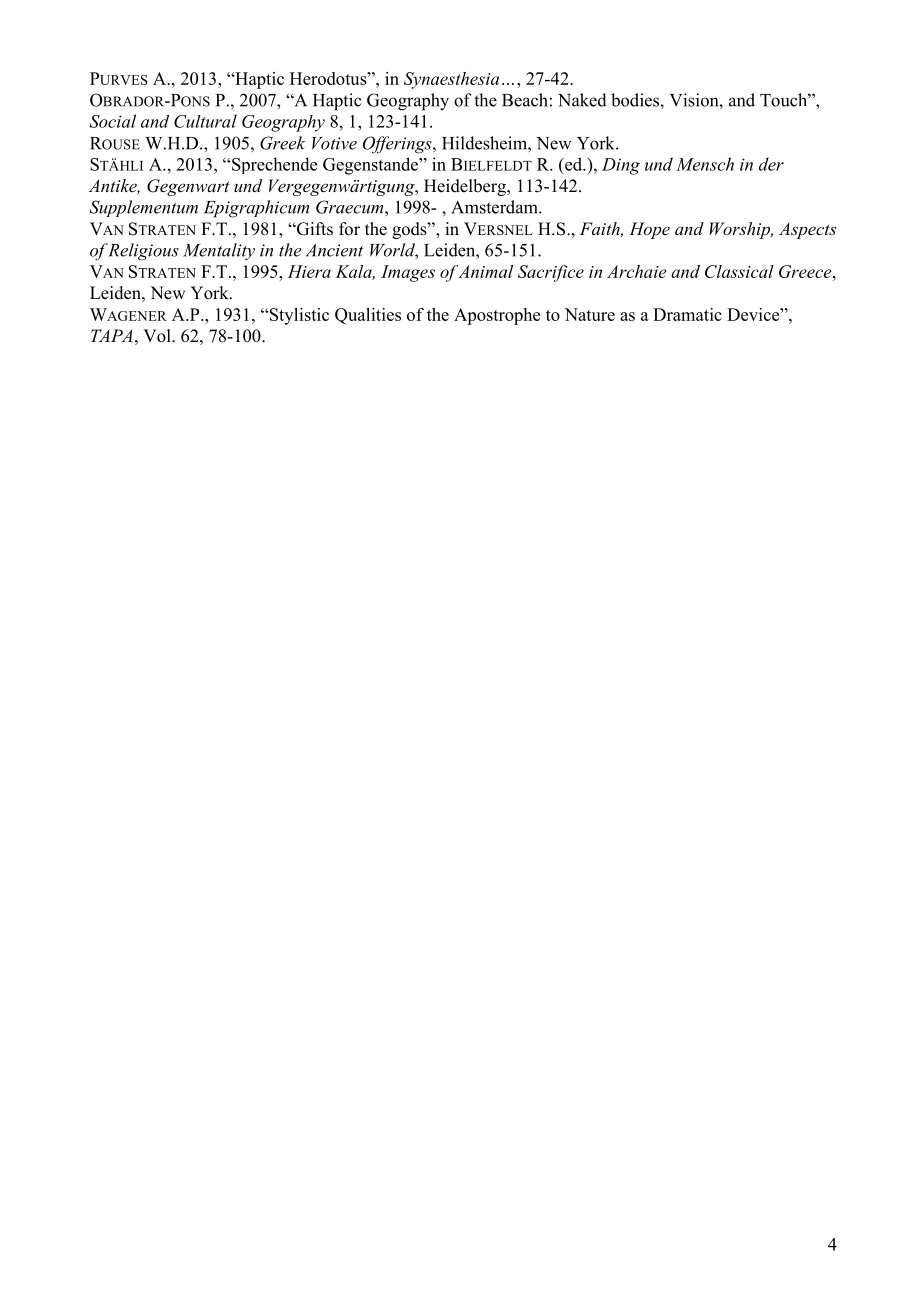  I want to click on Synaesthesia, so click(451, 80).
